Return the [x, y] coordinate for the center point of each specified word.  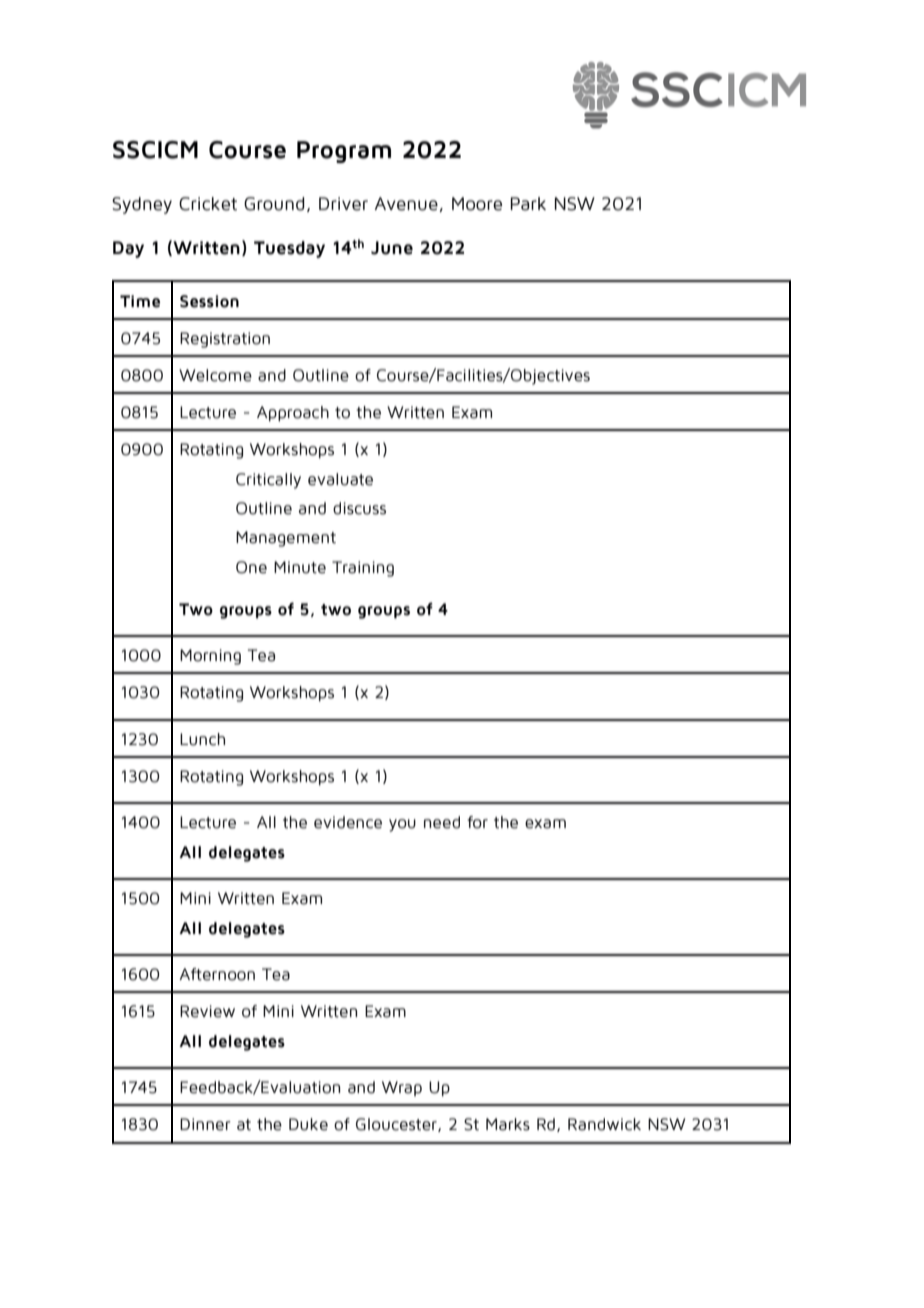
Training [363, 569]
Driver [343, 204]
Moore [477, 204]
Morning [210, 657]
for [477, 822]
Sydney [142, 205]
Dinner [205, 1124]
